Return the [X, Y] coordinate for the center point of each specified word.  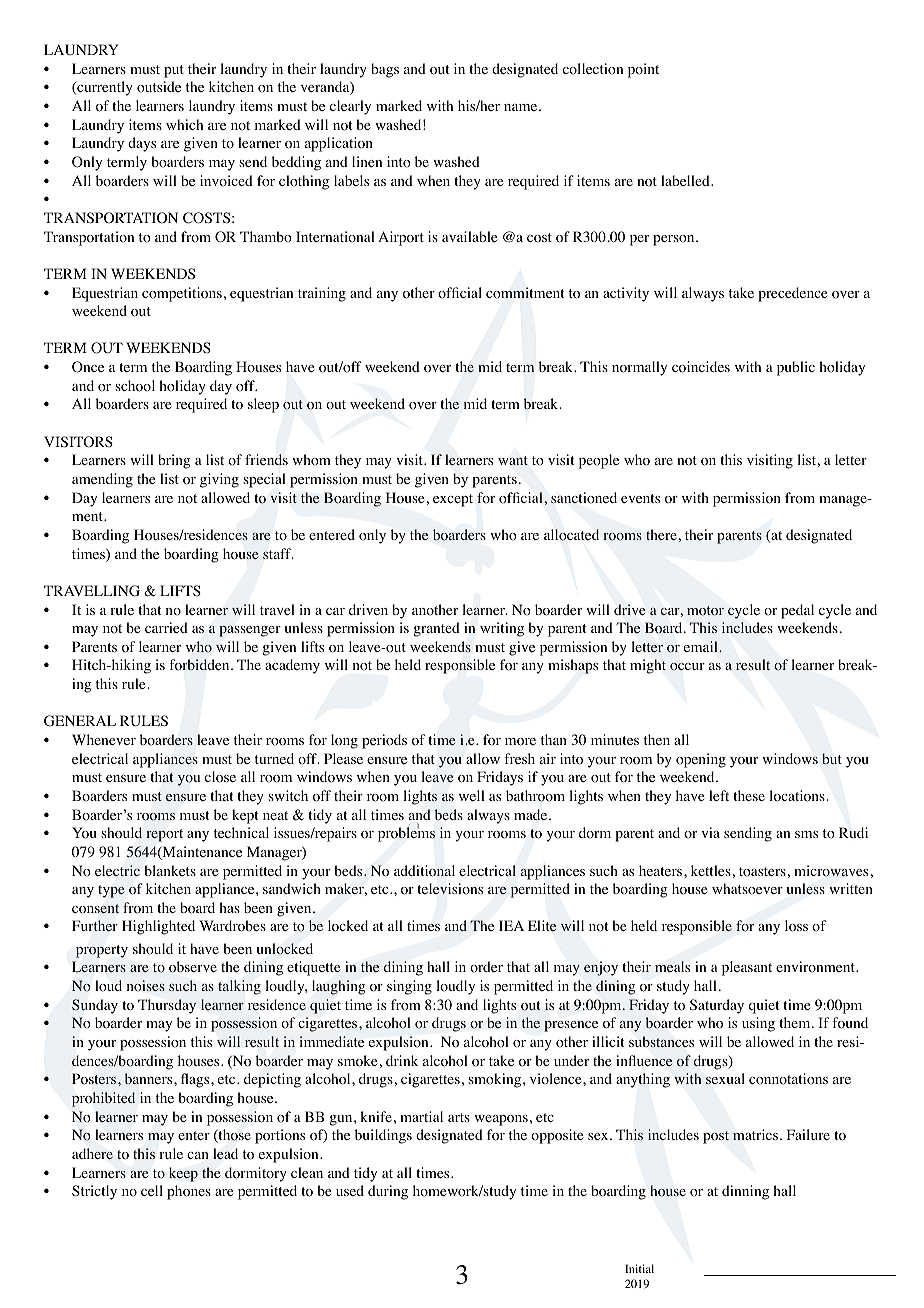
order [486, 967]
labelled [686, 180]
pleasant [747, 968]
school [135, 386]
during [388, 1192]
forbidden [200, 665]
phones [189, 1192]
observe [193, 967]
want [513, 460]
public [796, 368]
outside [159, 87]
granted [436, 629]
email [702, 646]
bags [385, 70]
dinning [745, 1192]
